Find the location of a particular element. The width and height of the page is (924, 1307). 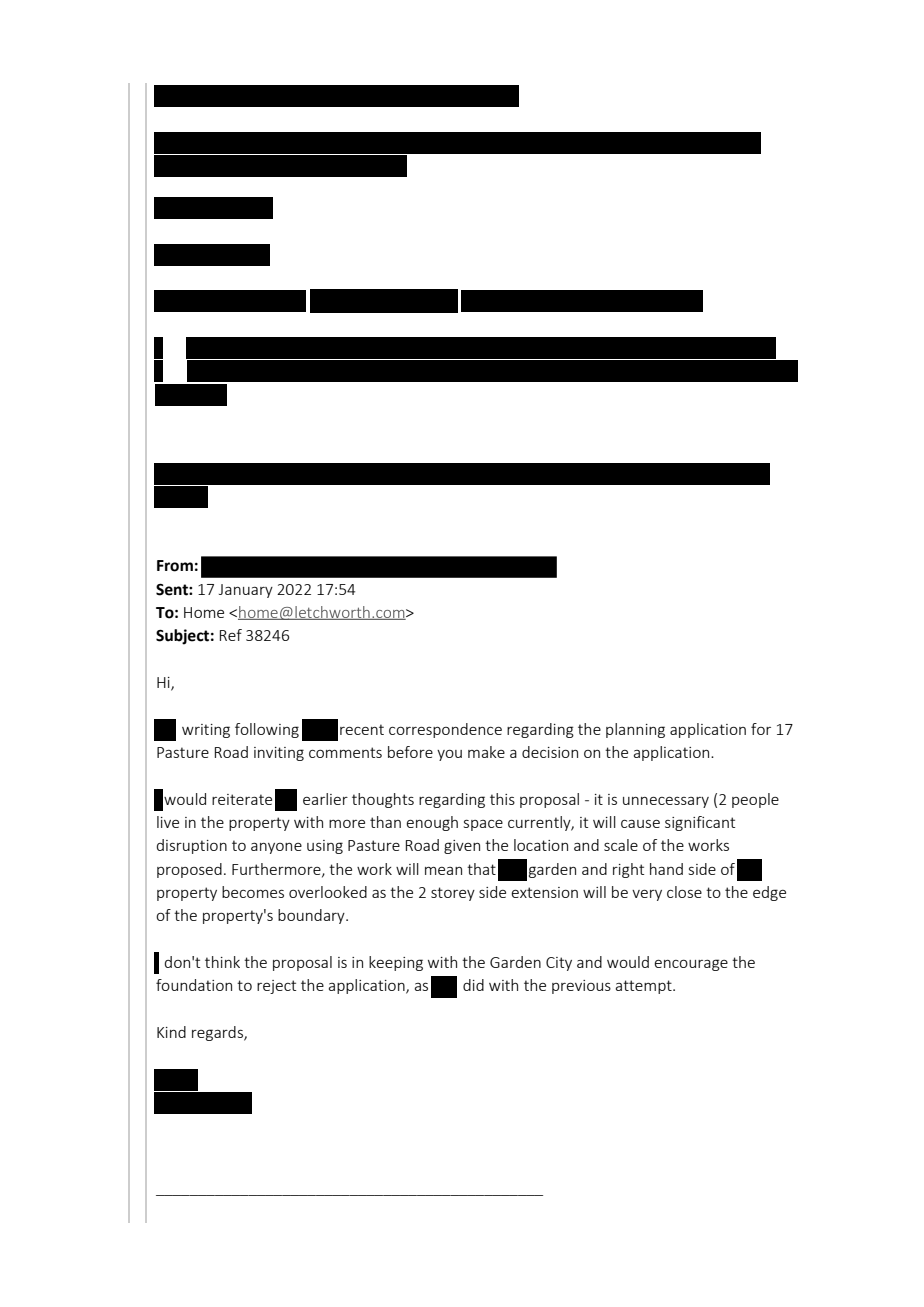

Ref is located at coordinates (231, 635).
